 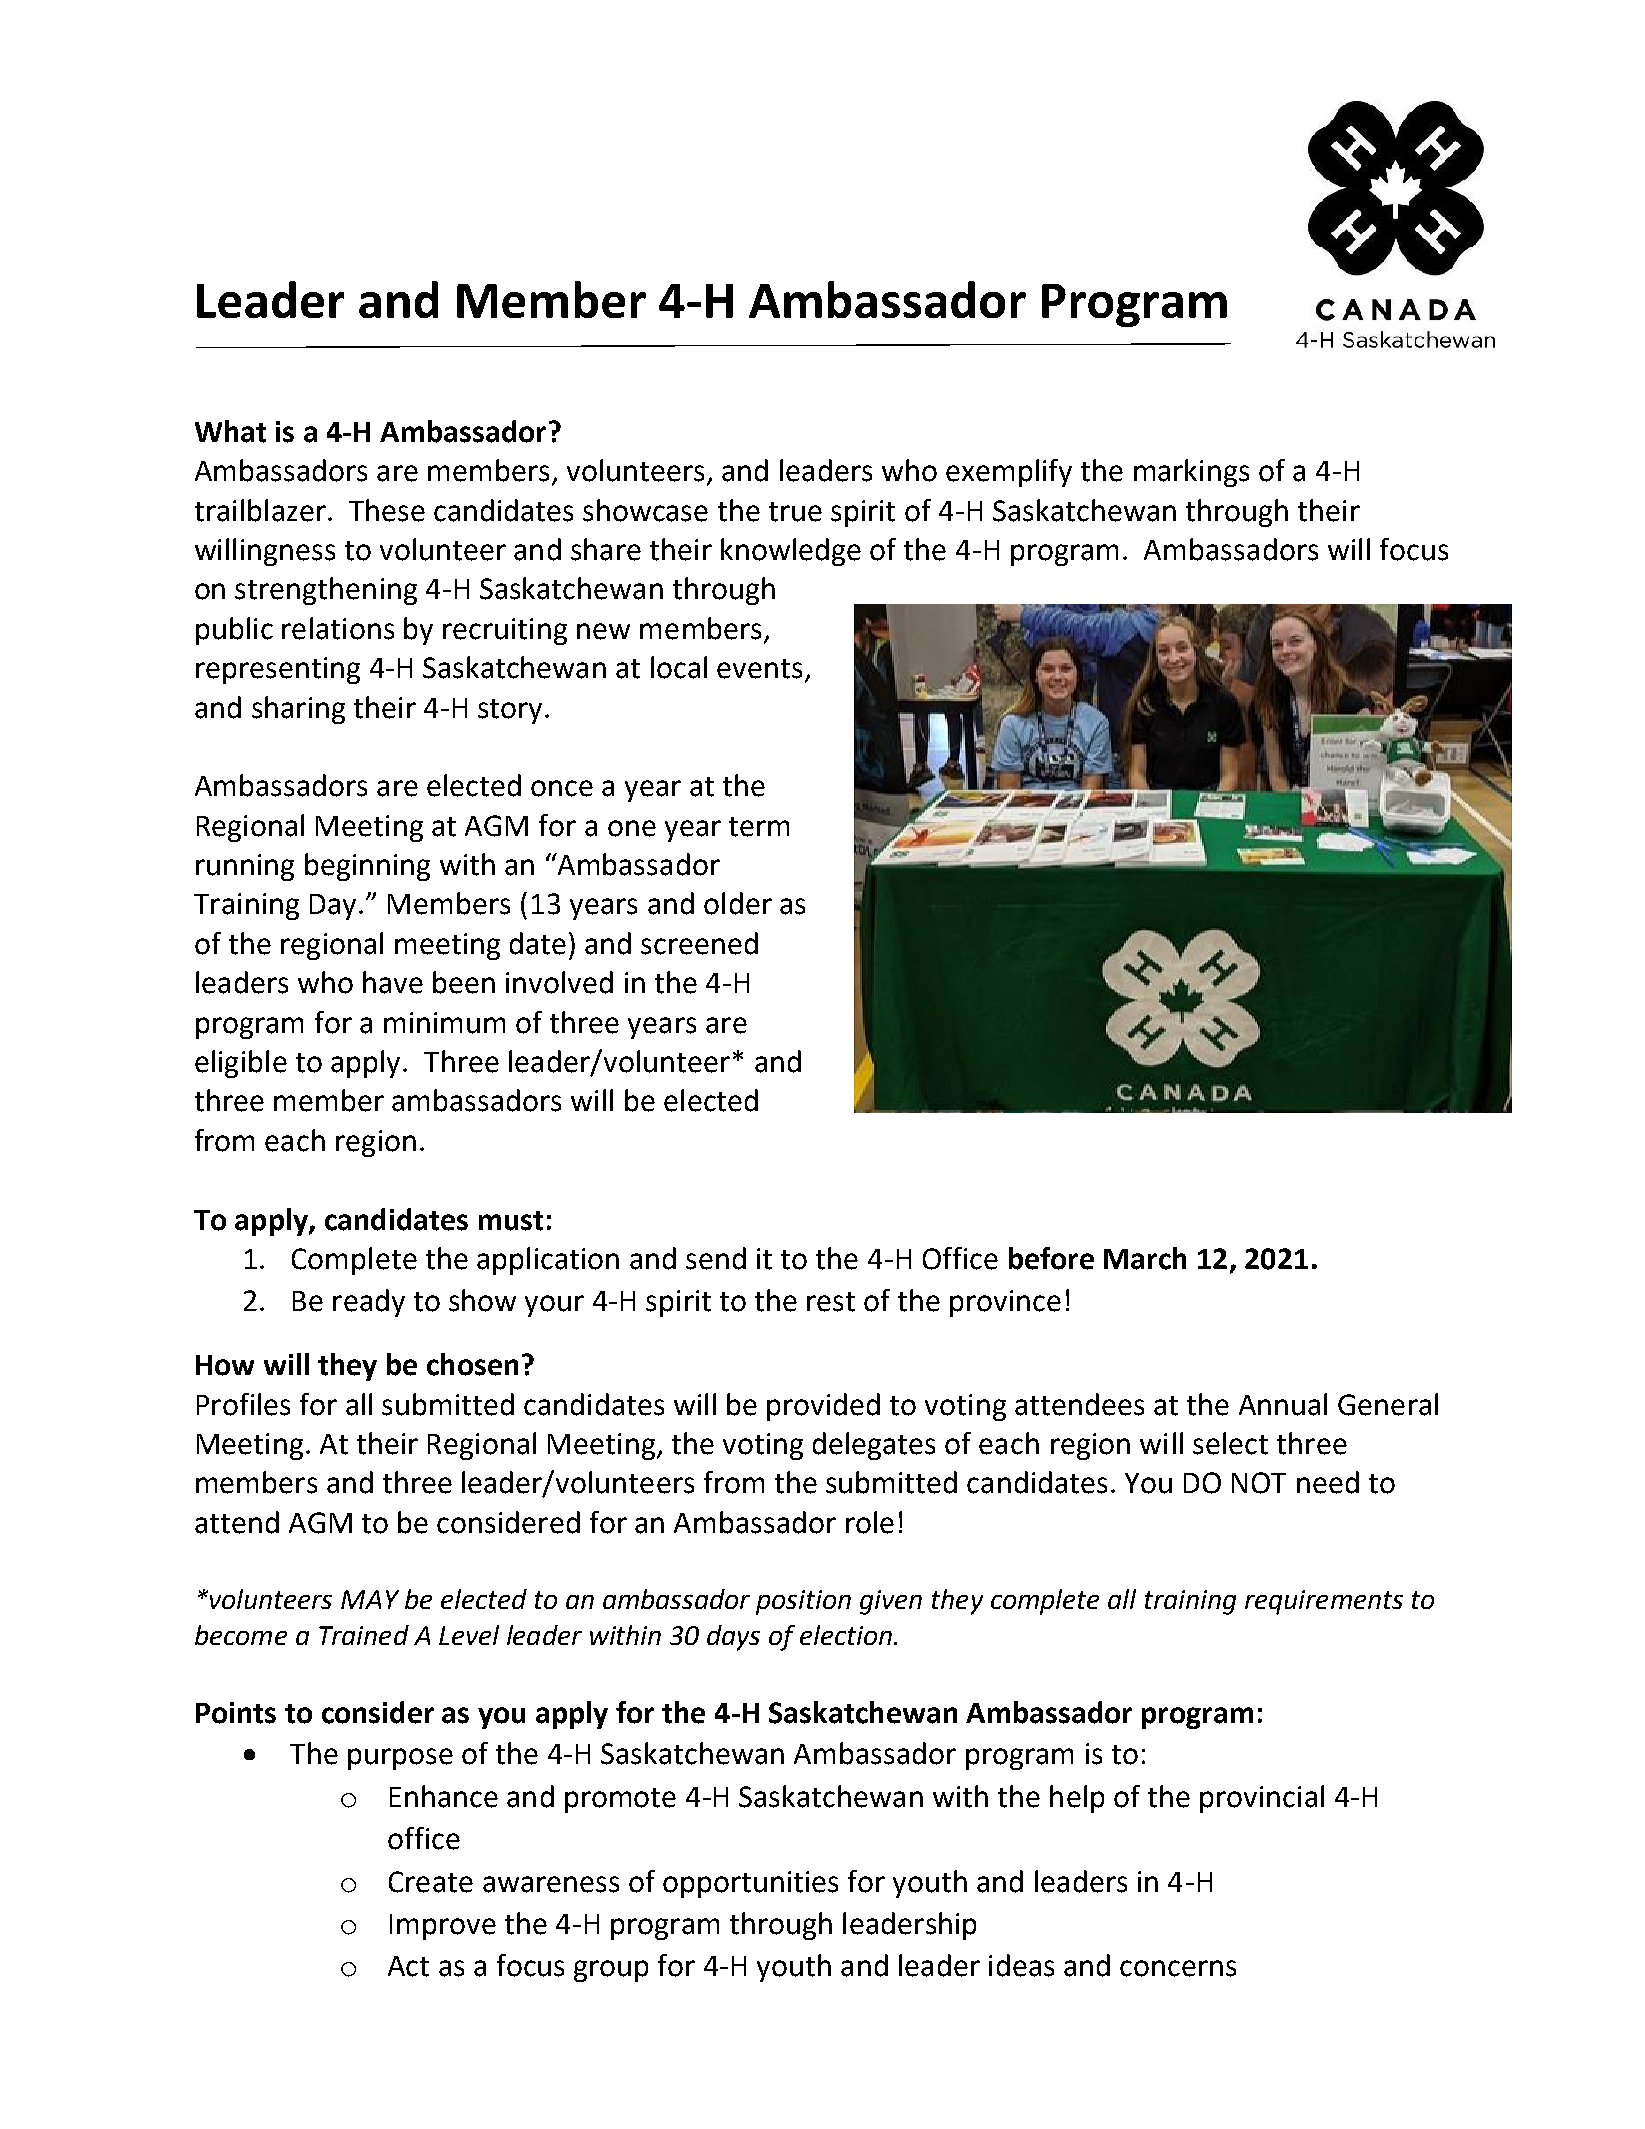 I want to click on must, so click(x=511, y=1221).
